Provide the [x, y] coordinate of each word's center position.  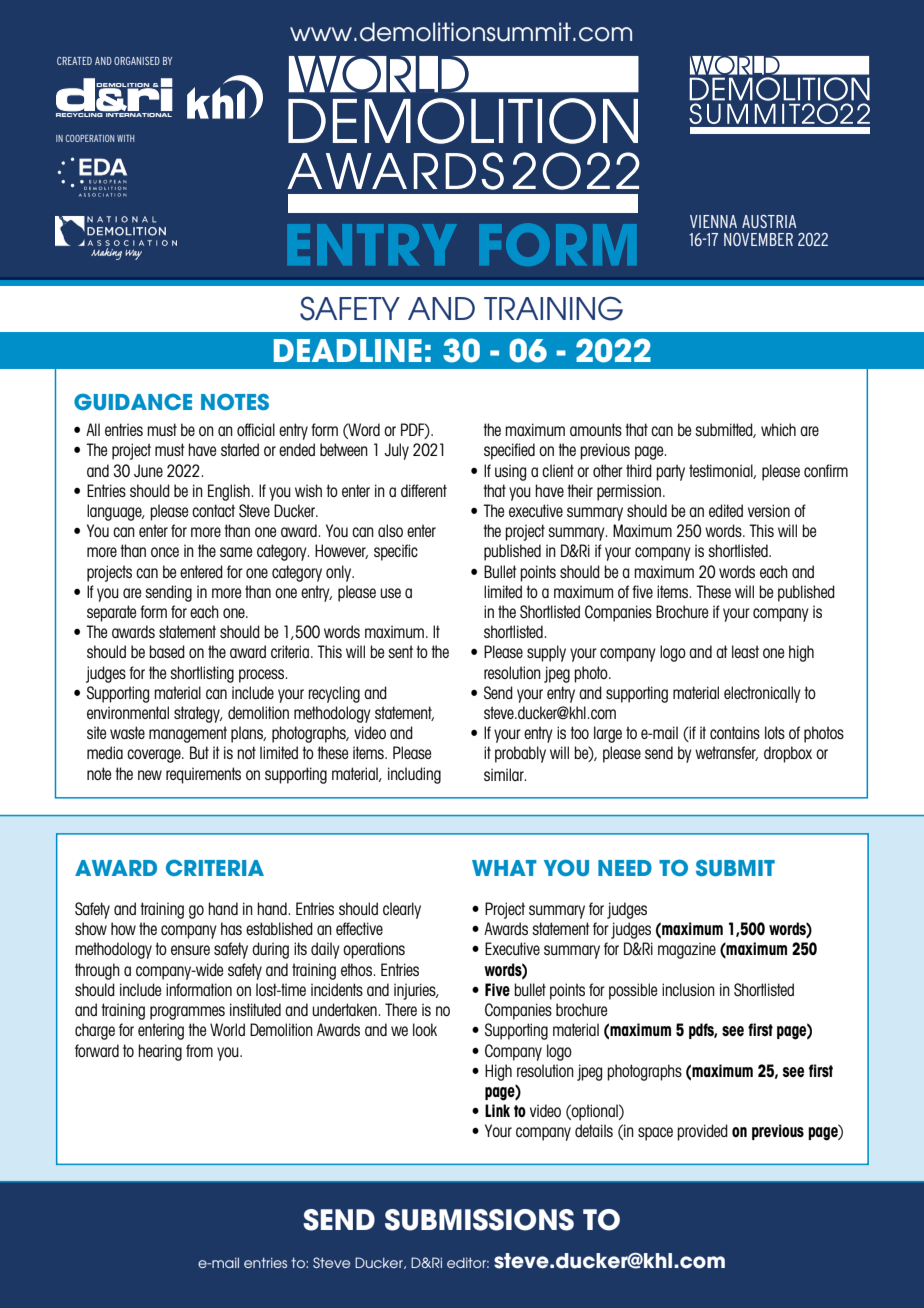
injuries [416, 991]
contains [735, 732]
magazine [687, 950]
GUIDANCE [133, 401]
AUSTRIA [769, 221]
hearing [160, 1052]
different [424, 490]
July [396, 451]
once [165, 552]
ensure [190, 950]
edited [726, 510]
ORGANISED [137, 61]
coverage [155, 756]
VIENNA [713, 221]
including [414, 775]
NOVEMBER [758, 239]
